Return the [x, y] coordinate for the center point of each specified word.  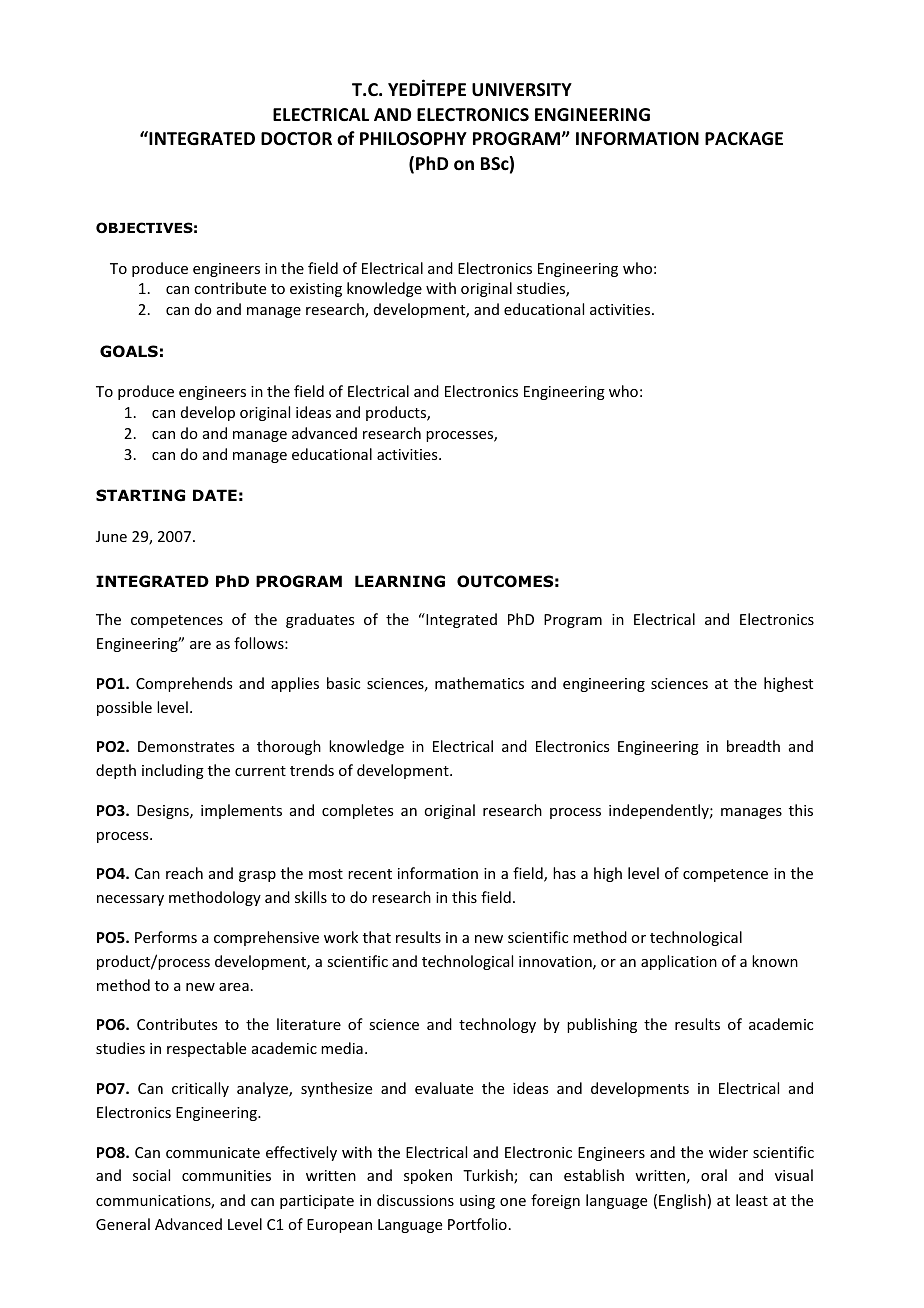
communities [226, 1175]
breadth [753, 746]
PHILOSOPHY [413, 138]
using [477, 1202]
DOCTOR [296, 139]
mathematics [479, 683]
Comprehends [184, 684]
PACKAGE [744, 139]
